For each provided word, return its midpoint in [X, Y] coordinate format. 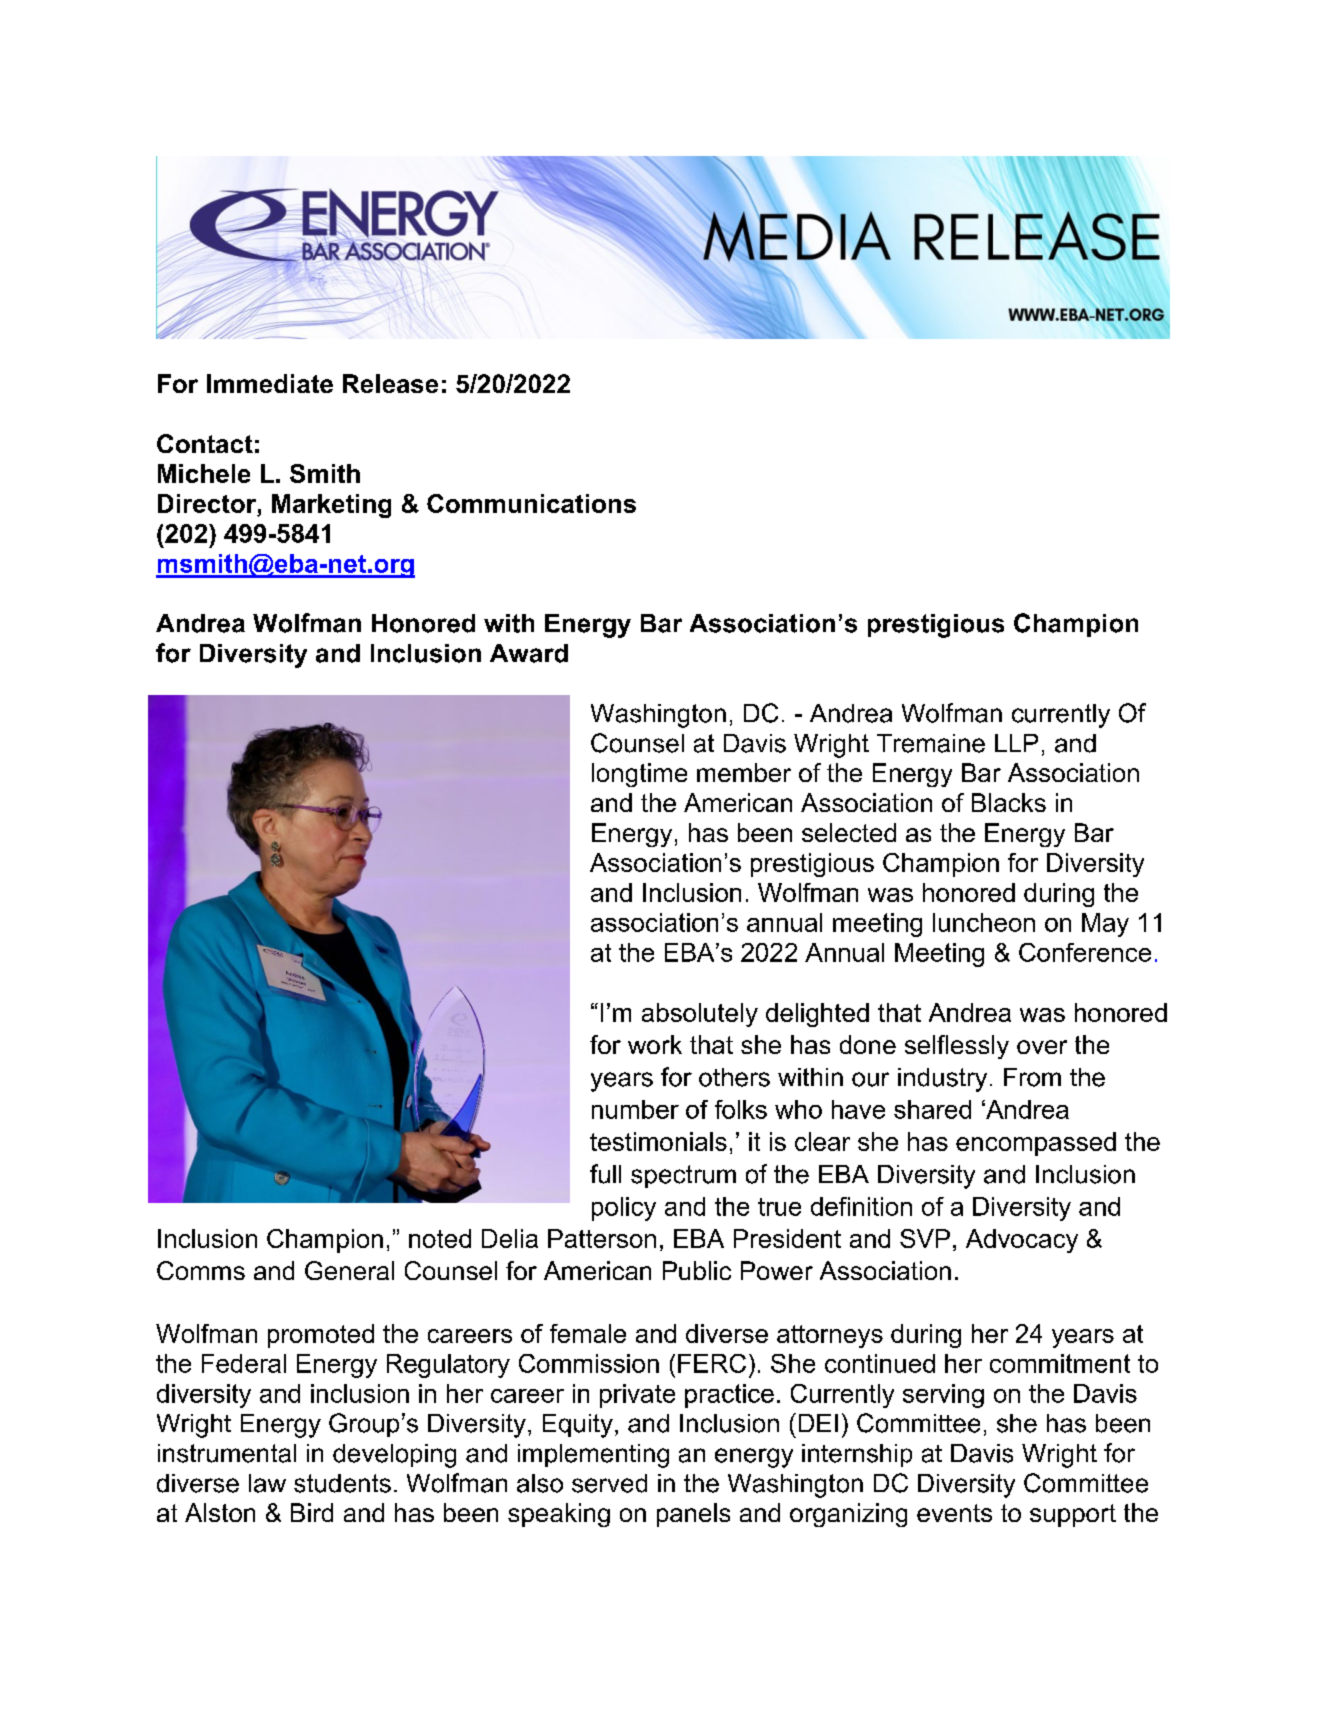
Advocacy [1022, 1241]
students [342, 1483]
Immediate [270, 383]
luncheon [984, 922]
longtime [639, 775]
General [349, 1270]
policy [624, 1209]
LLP [1016, 743]
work [655, 1044]
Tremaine [931, 743]
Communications [531, 503]
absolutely [700, 1015]
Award [529, 653]
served [609, 1483]
